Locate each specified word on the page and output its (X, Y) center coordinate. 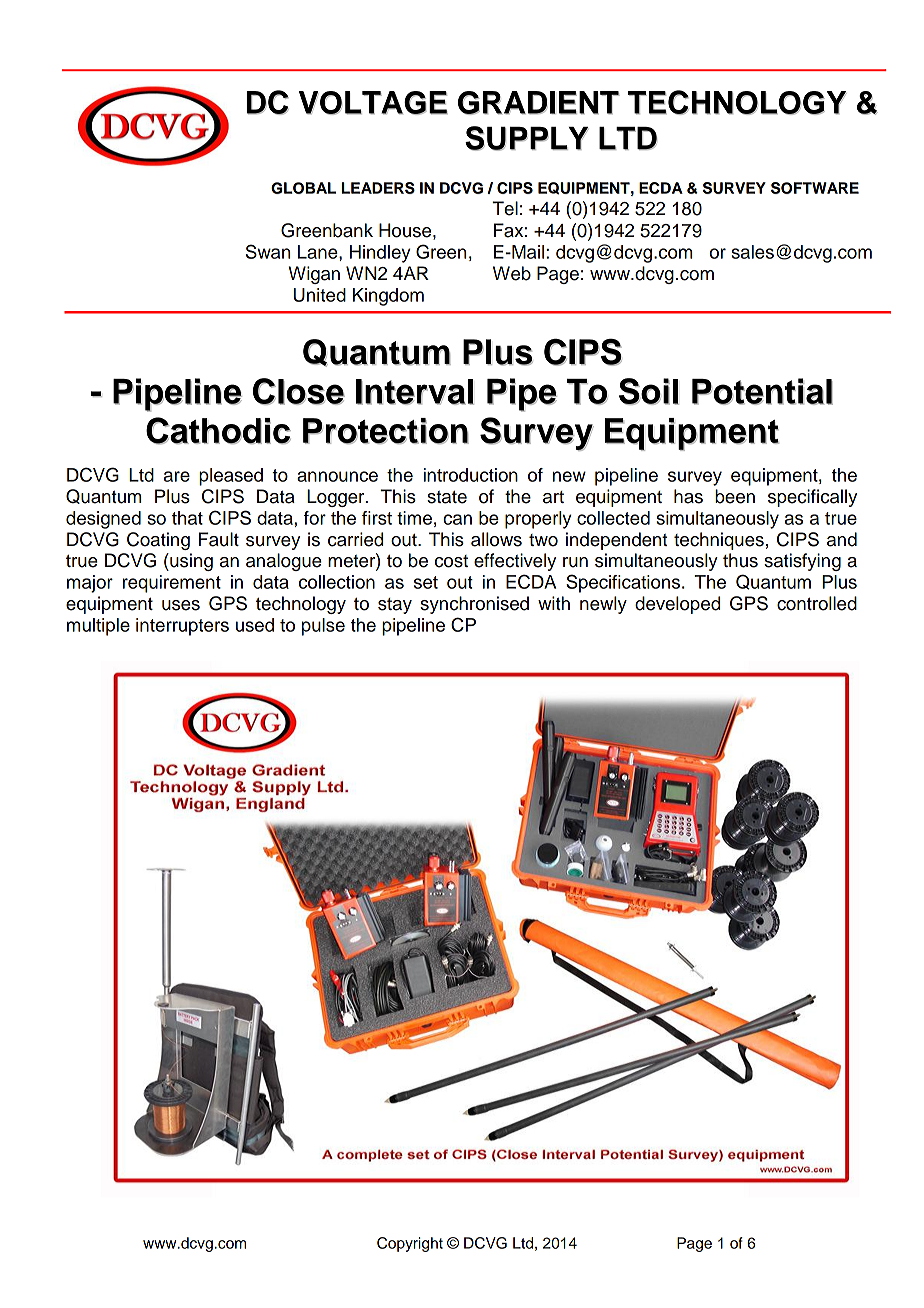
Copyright (410, 1244)
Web (512, 273)
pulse (323, 627)
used (255, 625)
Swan (268, 251)
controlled (817, 603)
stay (395, 606)
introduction (471, 475)
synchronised (474, 605)
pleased (231, 477)
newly (603, 605)
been (735, 496)
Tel (505, 208)
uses (181, 605)
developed (677, 605)
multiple (98, 627)
